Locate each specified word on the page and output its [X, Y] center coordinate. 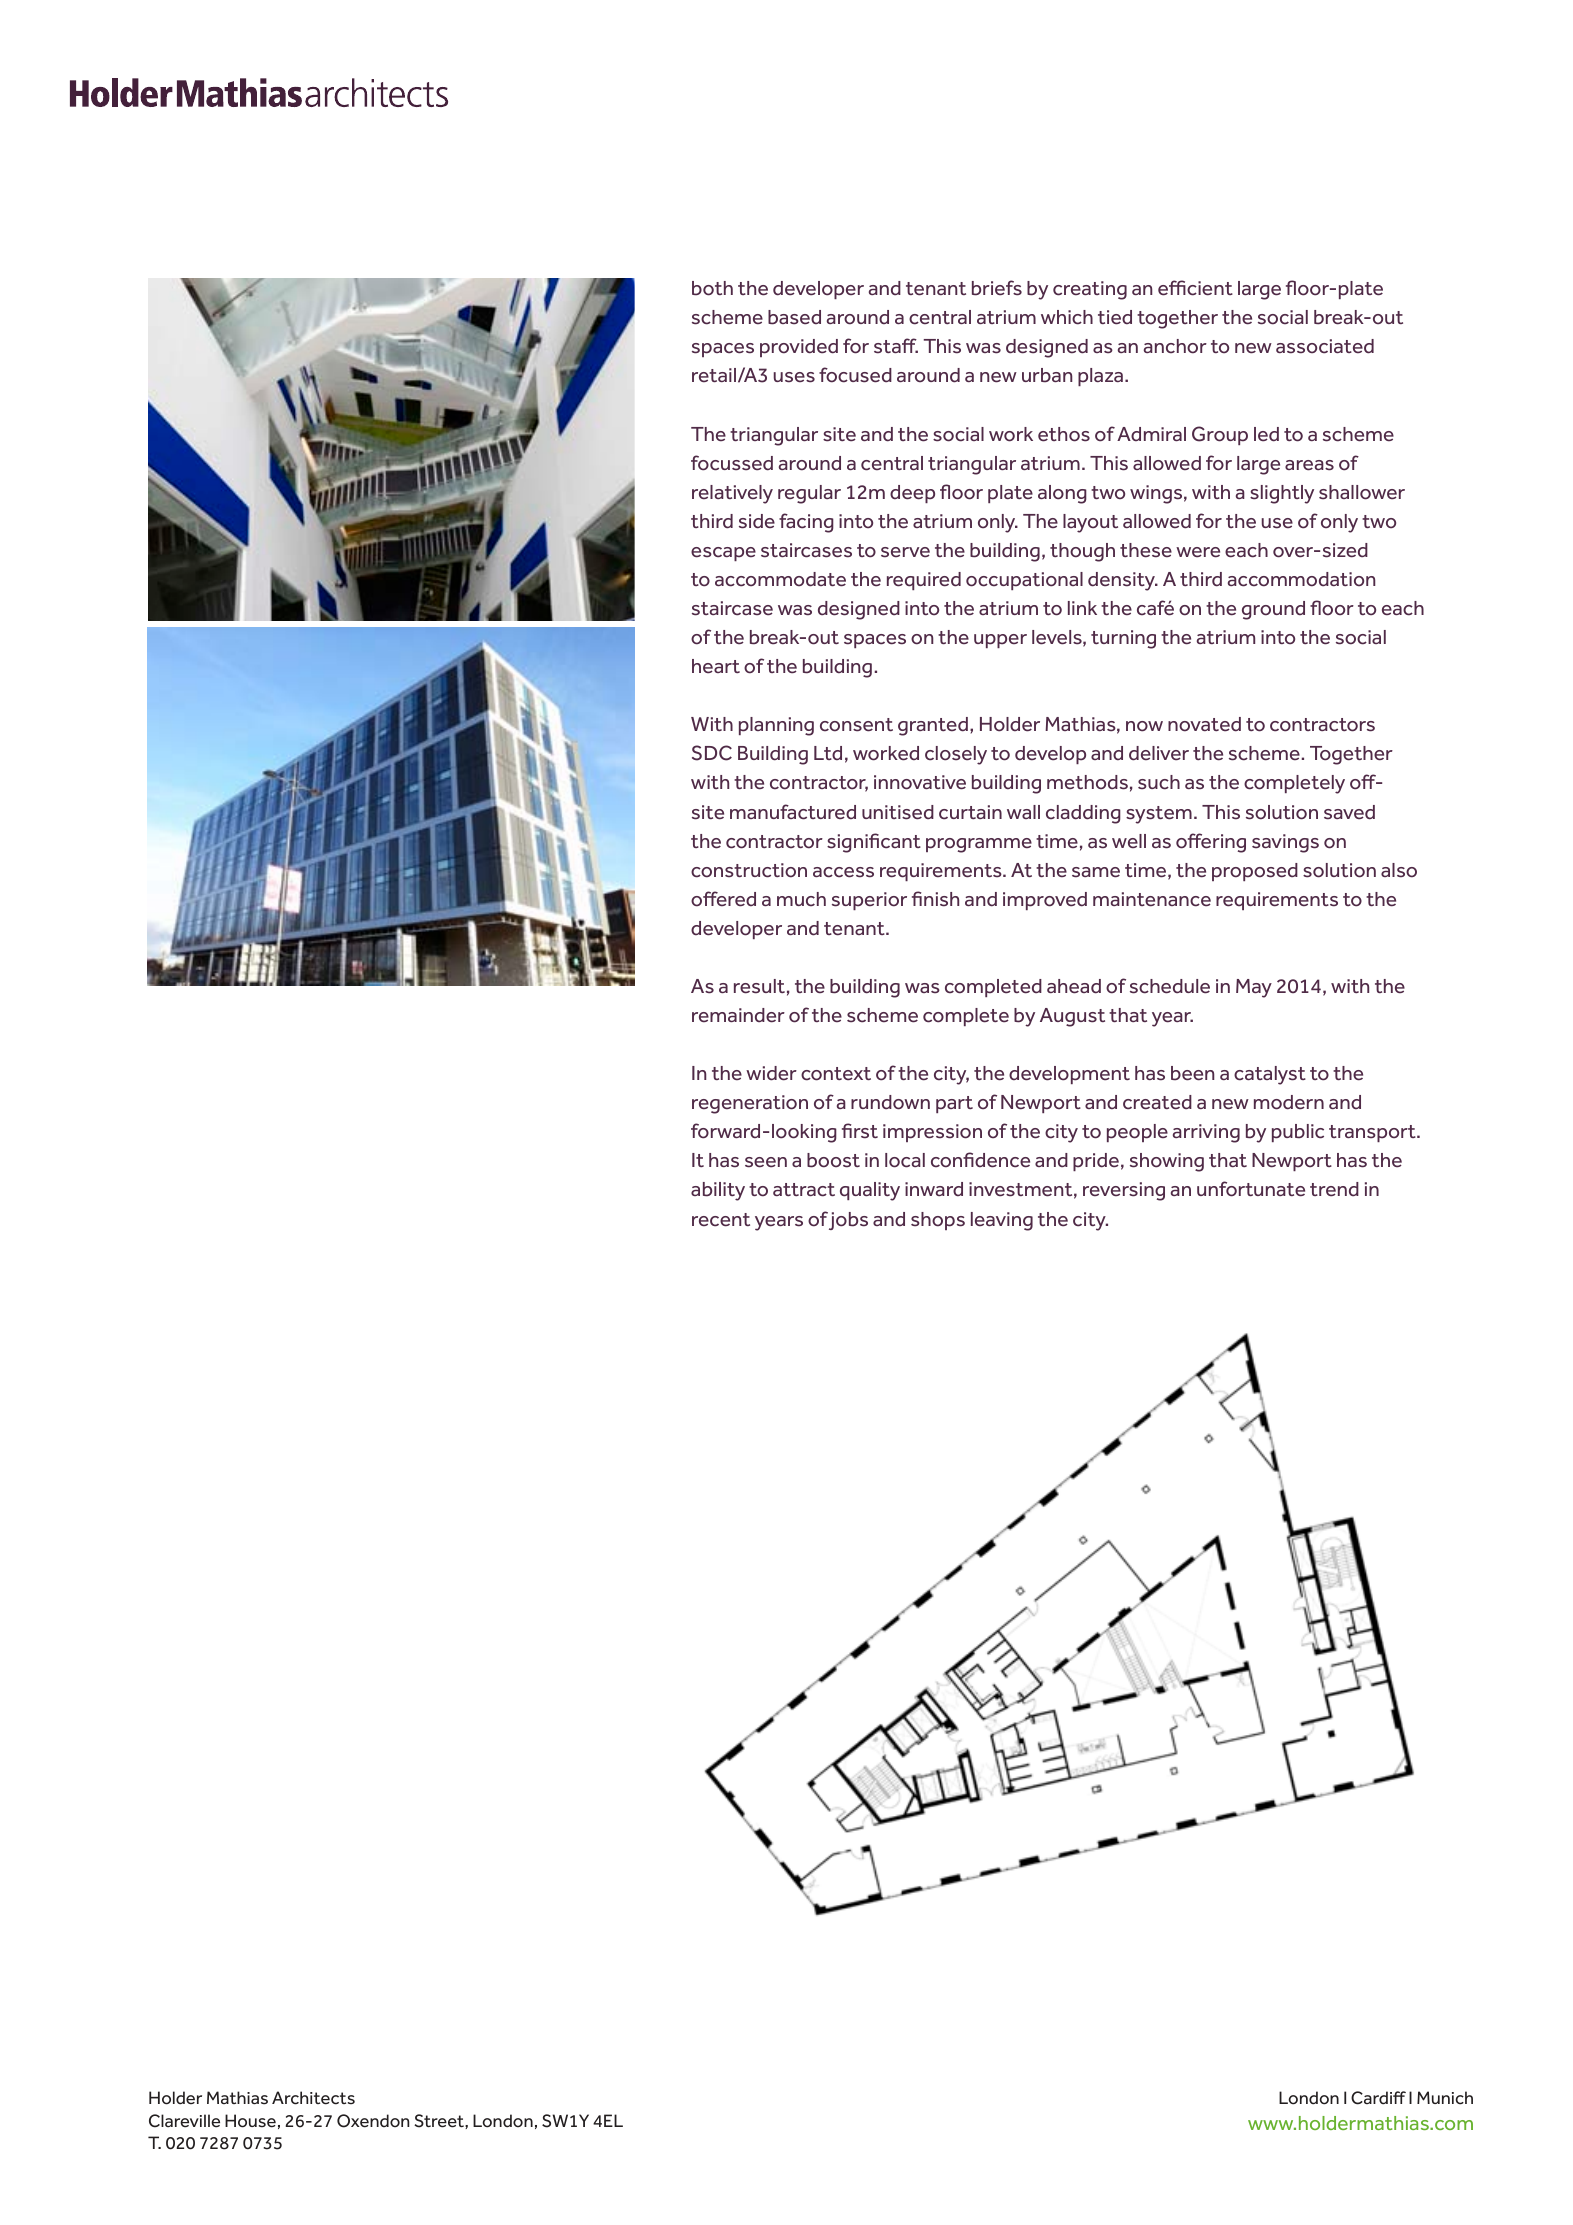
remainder [738, 1015]
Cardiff [1378, 2098]
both [712, 288]
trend [1334, 1189]
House [250, 2121]
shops [938, 1221]
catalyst [1270, 1075]
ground [1273, 610]
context [836, 1074]
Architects [313, 2098]
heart [716, 666]
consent [856, 725]
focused [855, 375]
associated [1325, 346]
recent [721, 1220]
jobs [848, 1221]
